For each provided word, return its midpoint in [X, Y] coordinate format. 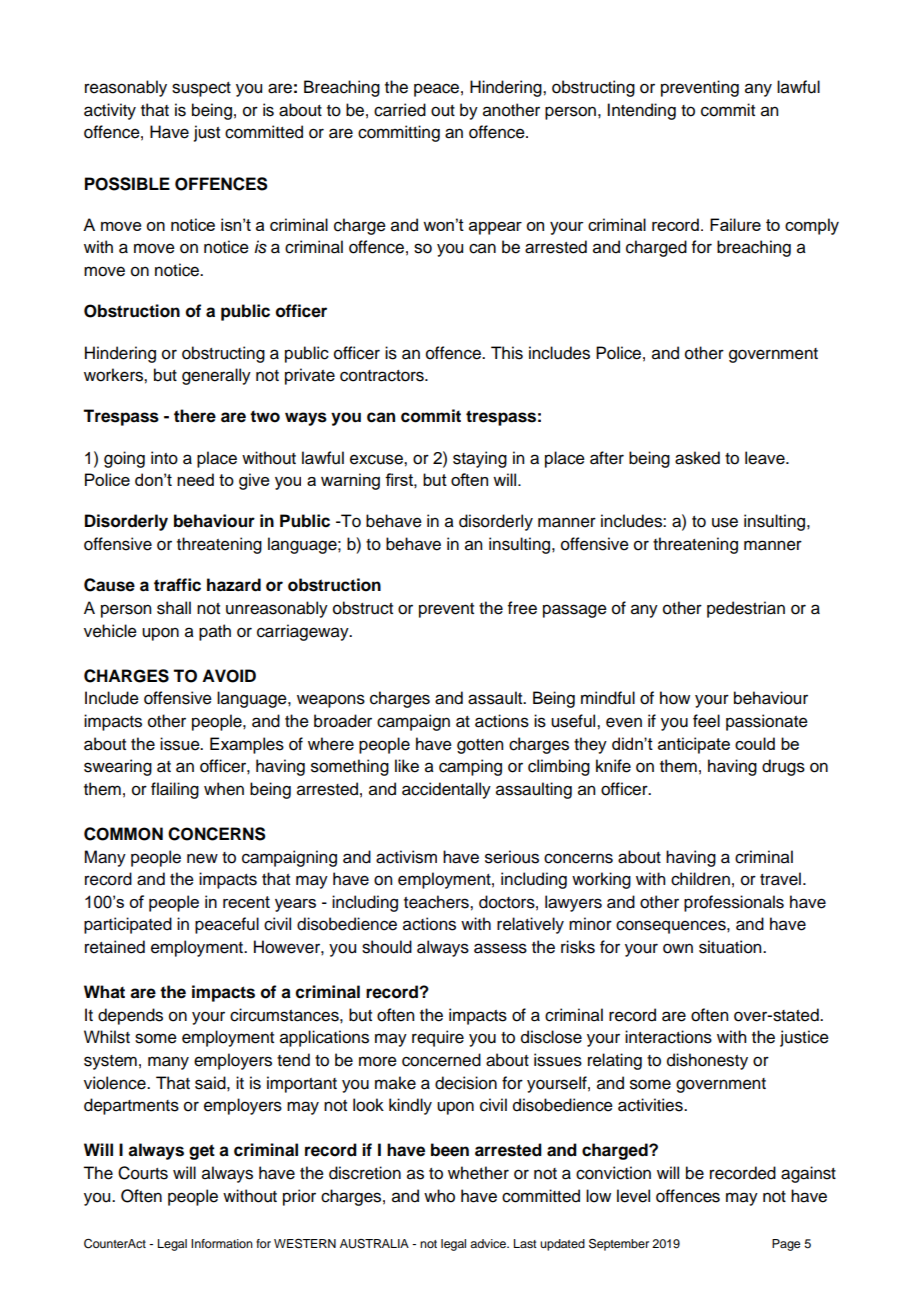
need [195, 479]
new [202, 858]
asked [697, 458]
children [700, 879]
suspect [201, 89]
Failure [735, 224]
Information [222, 1243]
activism [406, 857]
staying [480, 459]
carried [400, 110]
